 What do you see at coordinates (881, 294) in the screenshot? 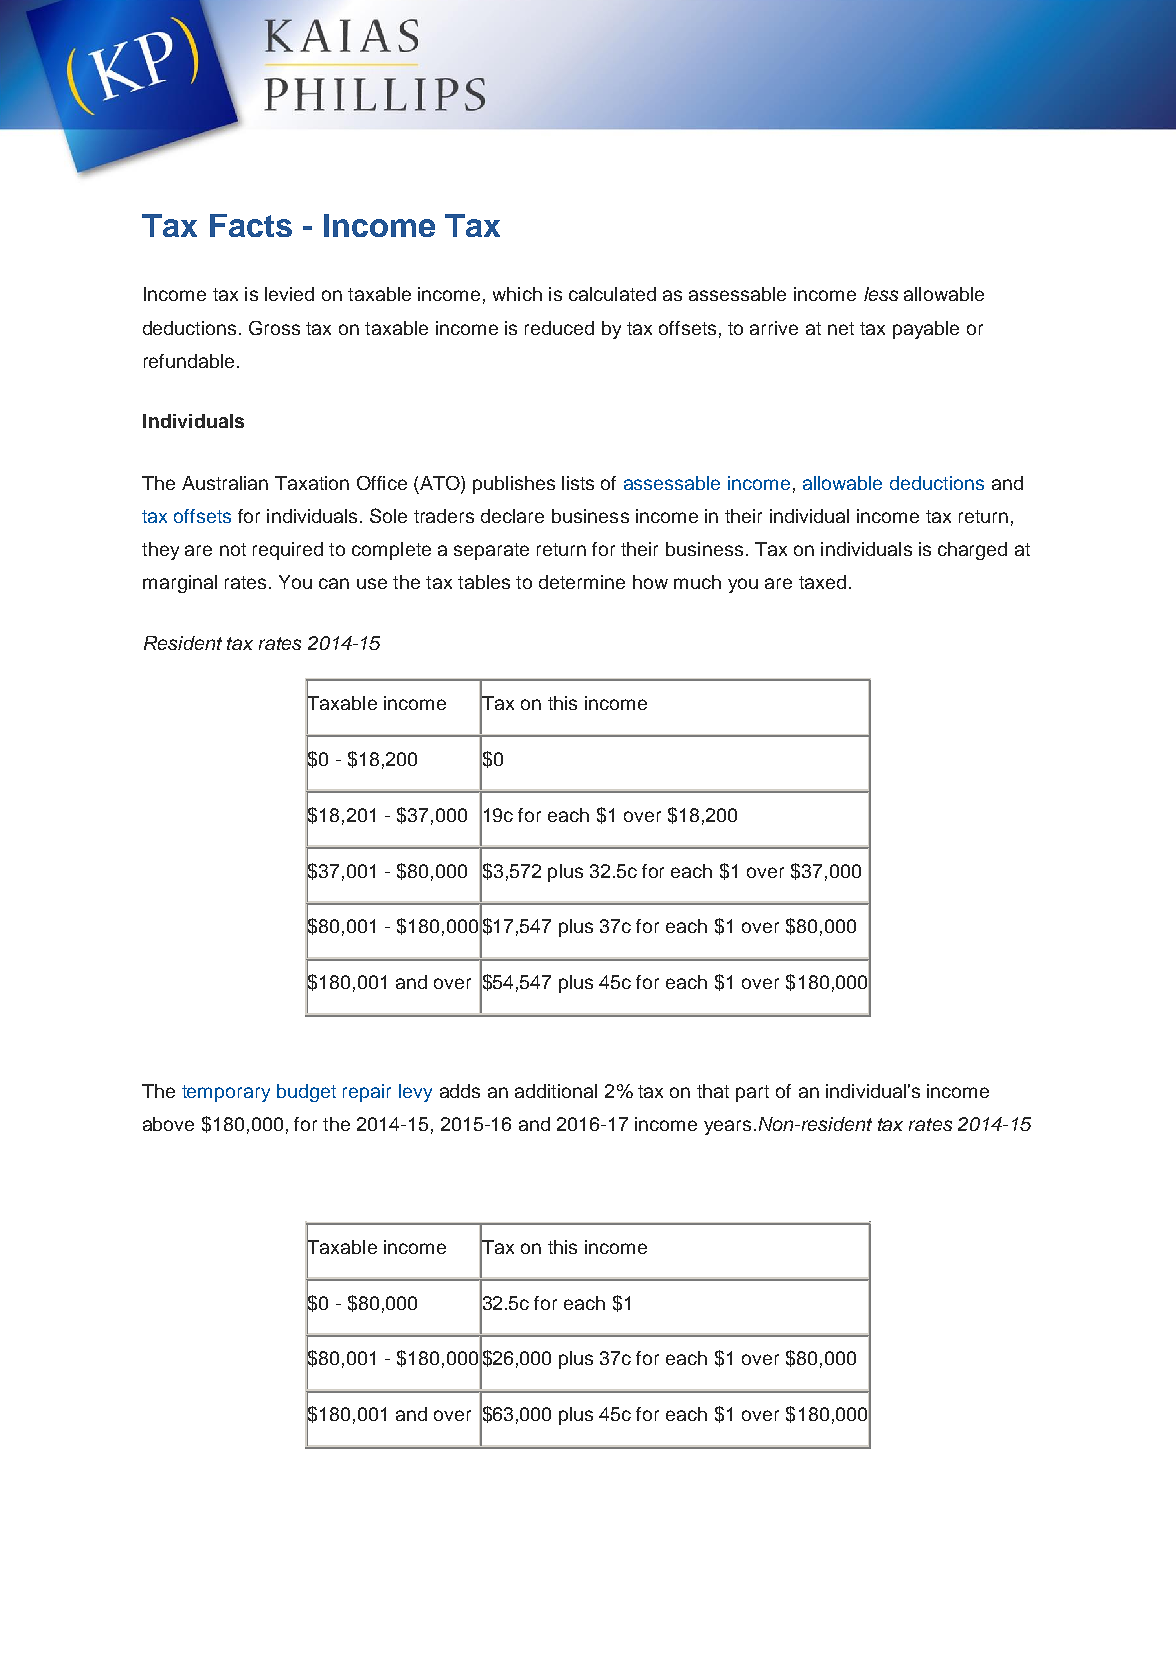
I see `less` at bounding box center [881, 294].
